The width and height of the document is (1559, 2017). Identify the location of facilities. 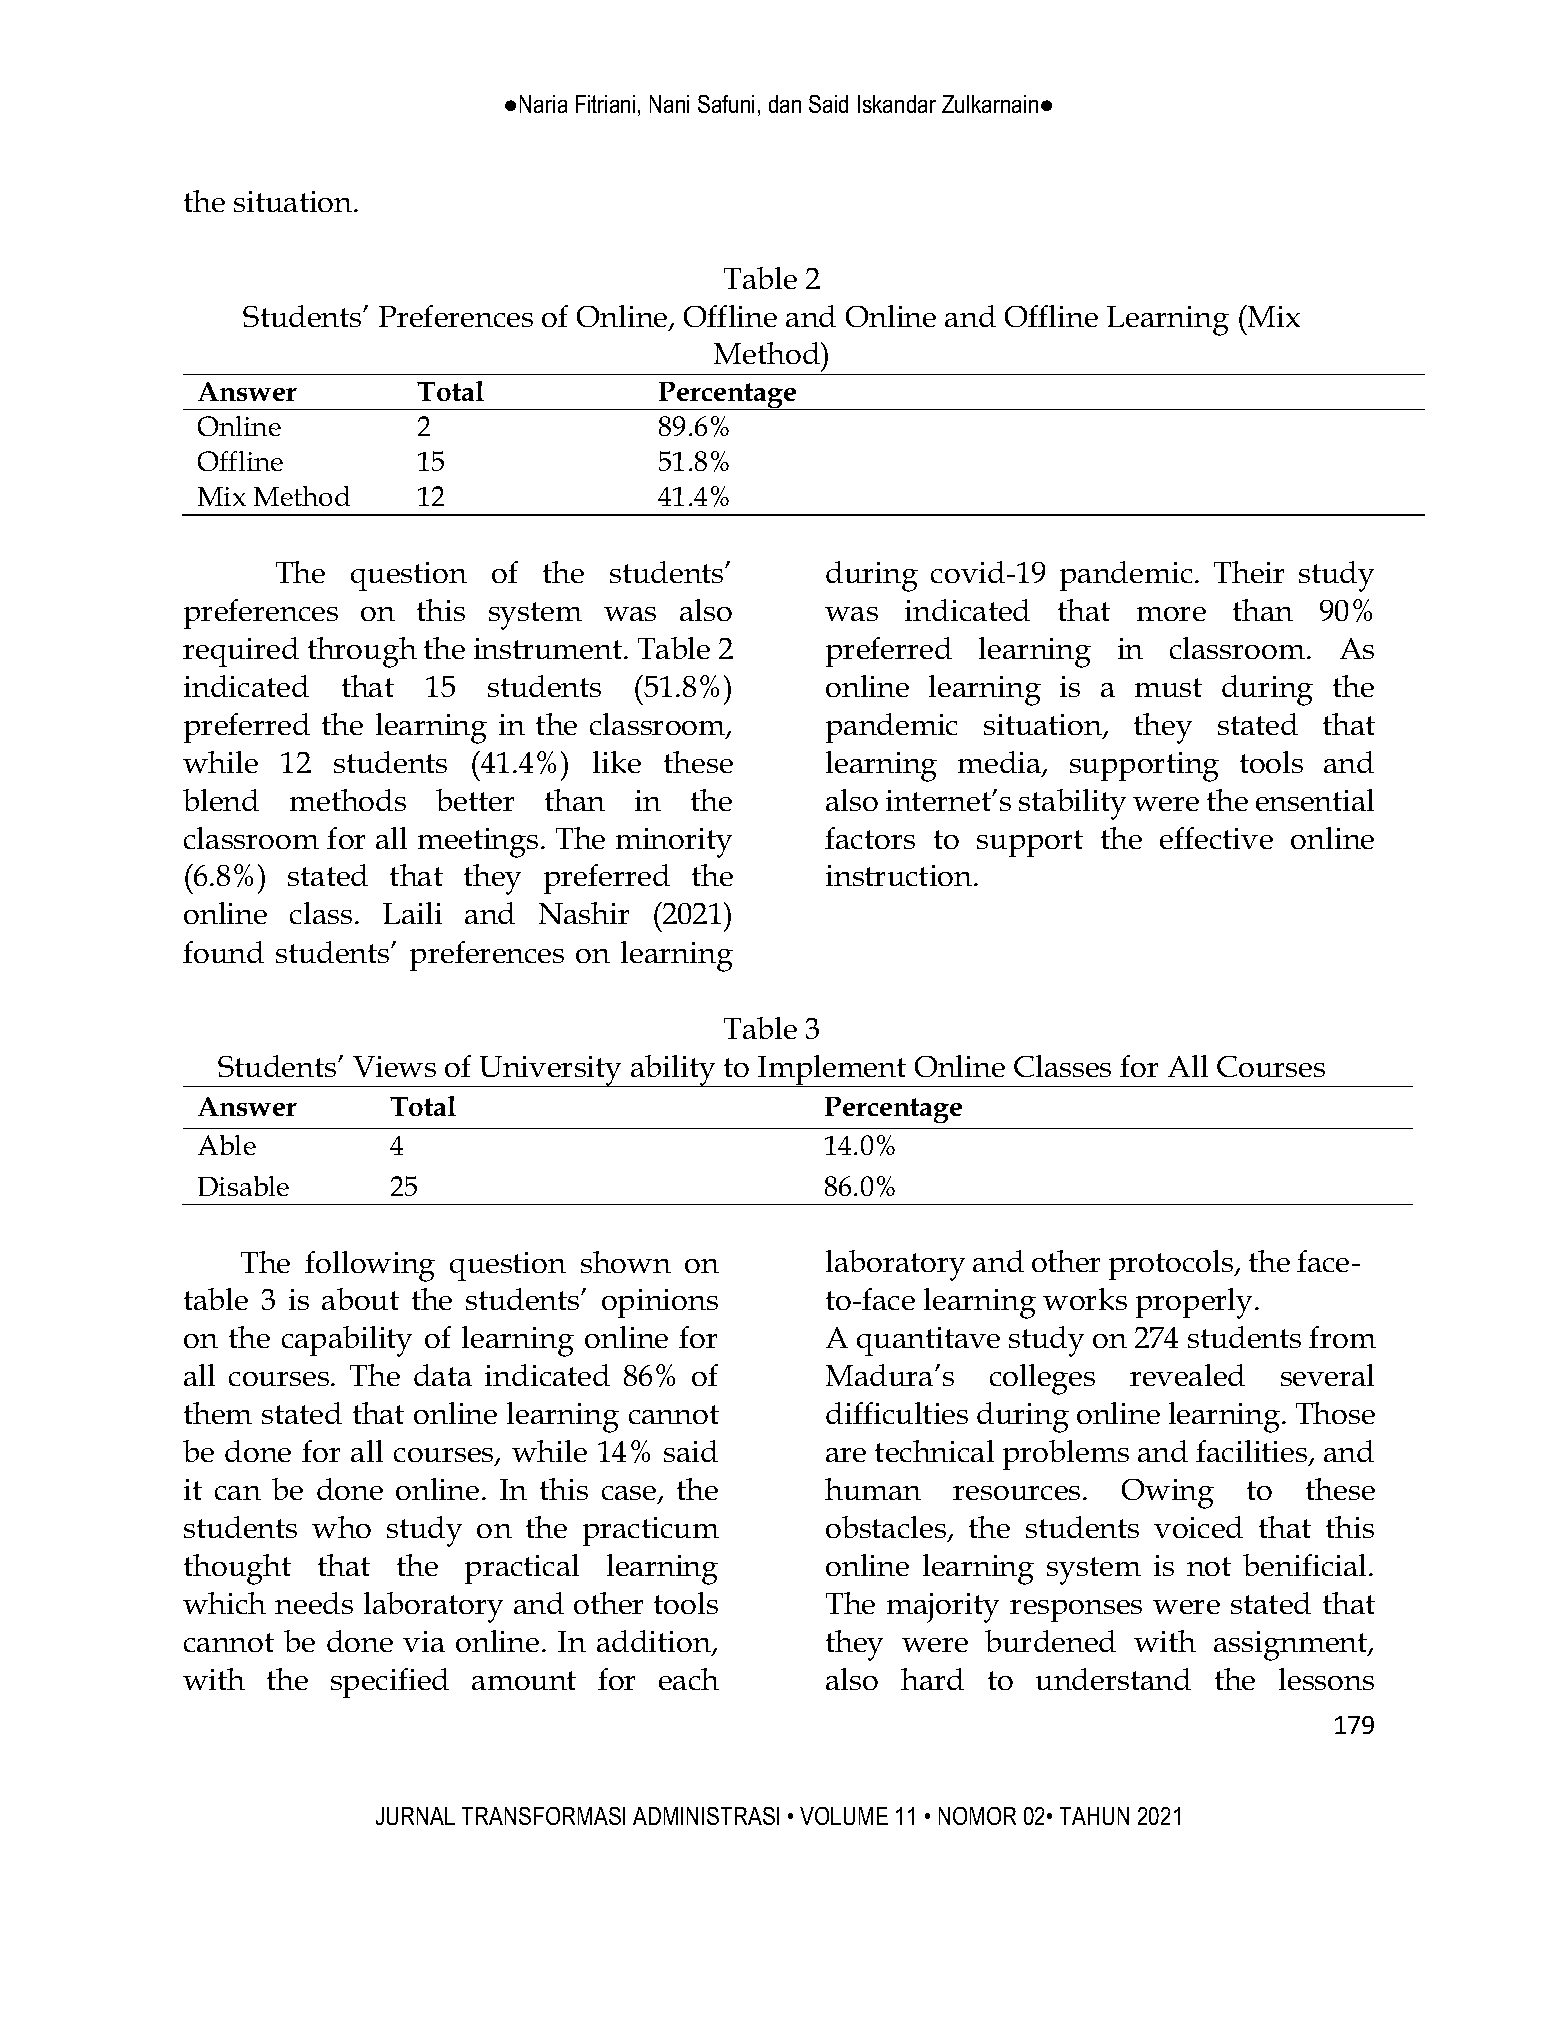
(1253, 1452).
